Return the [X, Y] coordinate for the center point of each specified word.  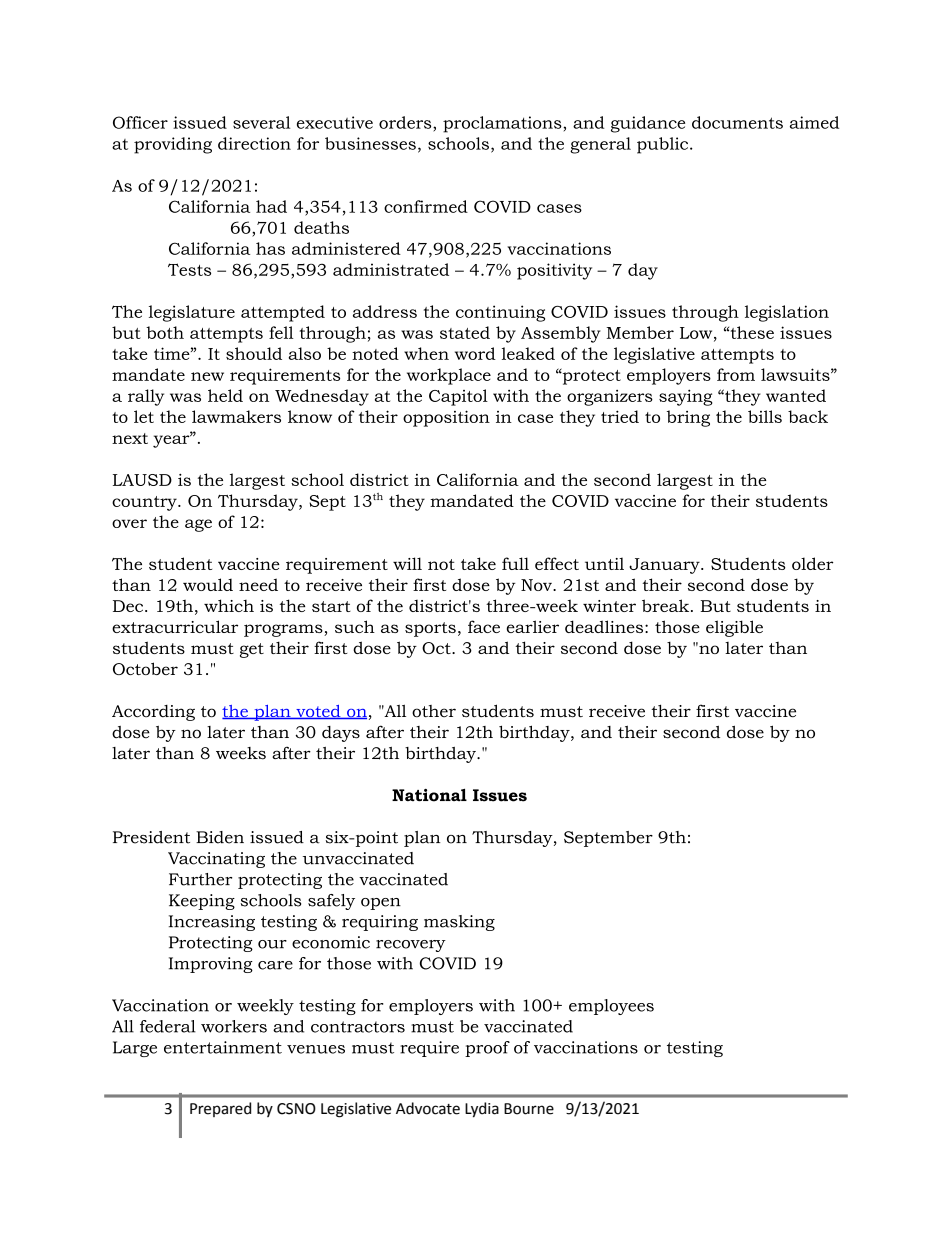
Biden [220, 837]
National [429, 795]
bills [765, 416]
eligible [734, 628]
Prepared [220, 1109]
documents [737, 122]
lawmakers [236, 416]
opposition [446, 418]
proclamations [503, 124]
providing [173, 145]
